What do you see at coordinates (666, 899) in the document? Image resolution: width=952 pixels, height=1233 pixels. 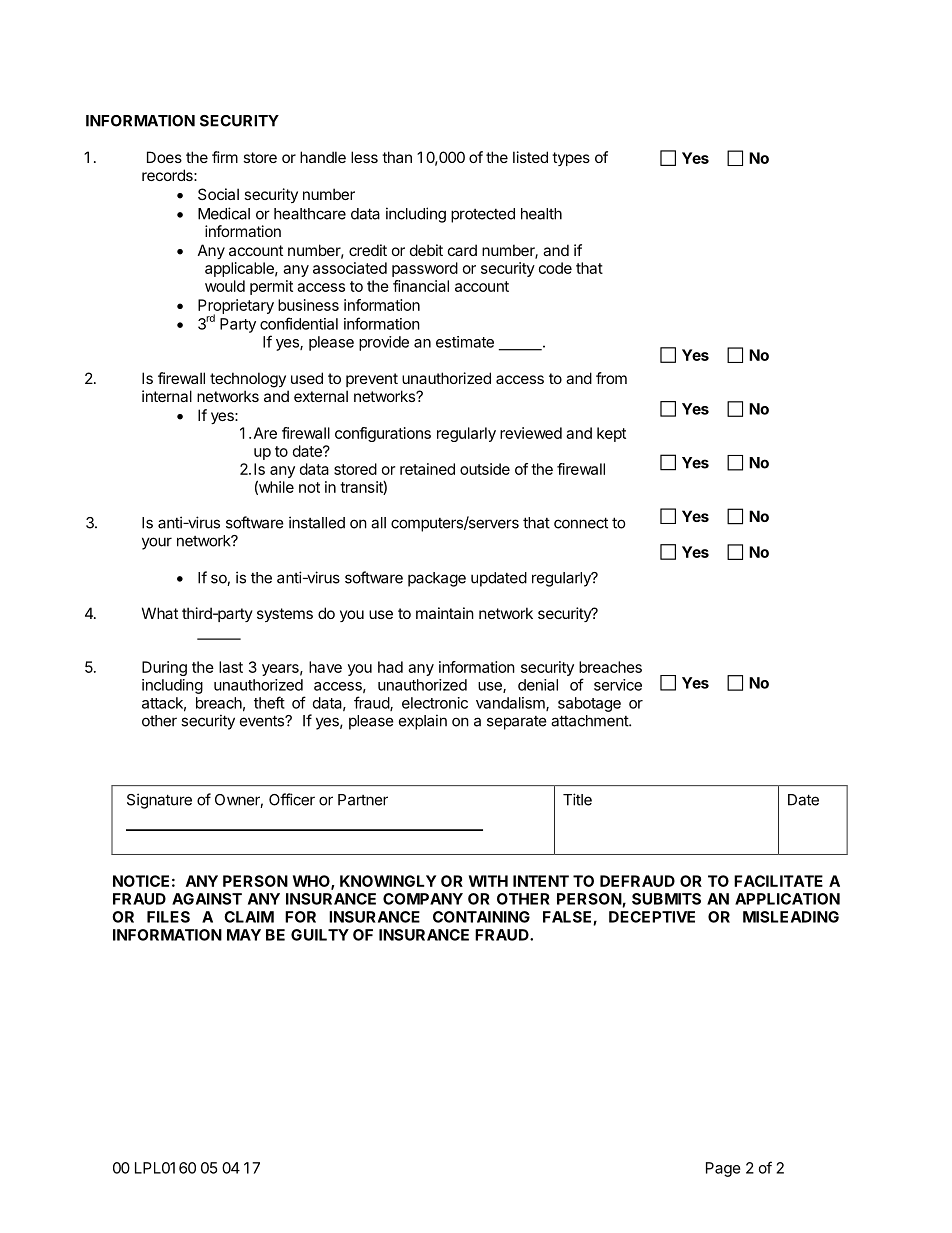 I see `SUBMITS` at bounding box center [666, 899].
